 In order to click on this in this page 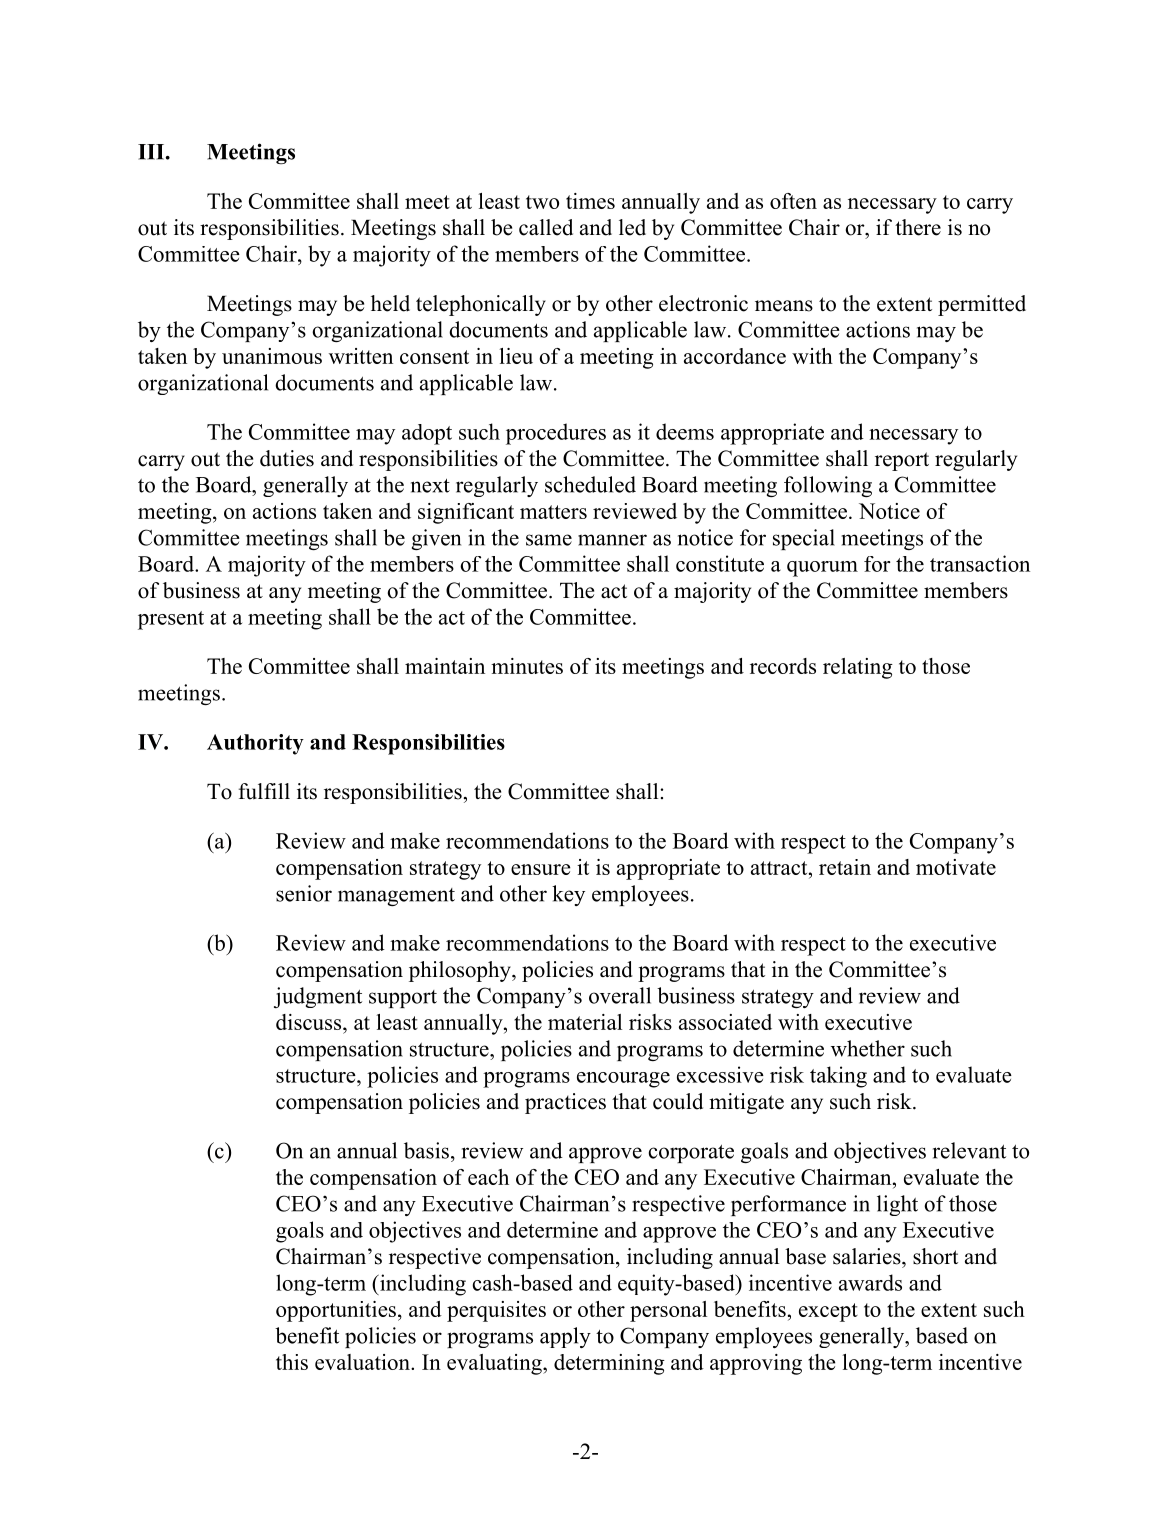, I will do `click(292, 1362)`.
